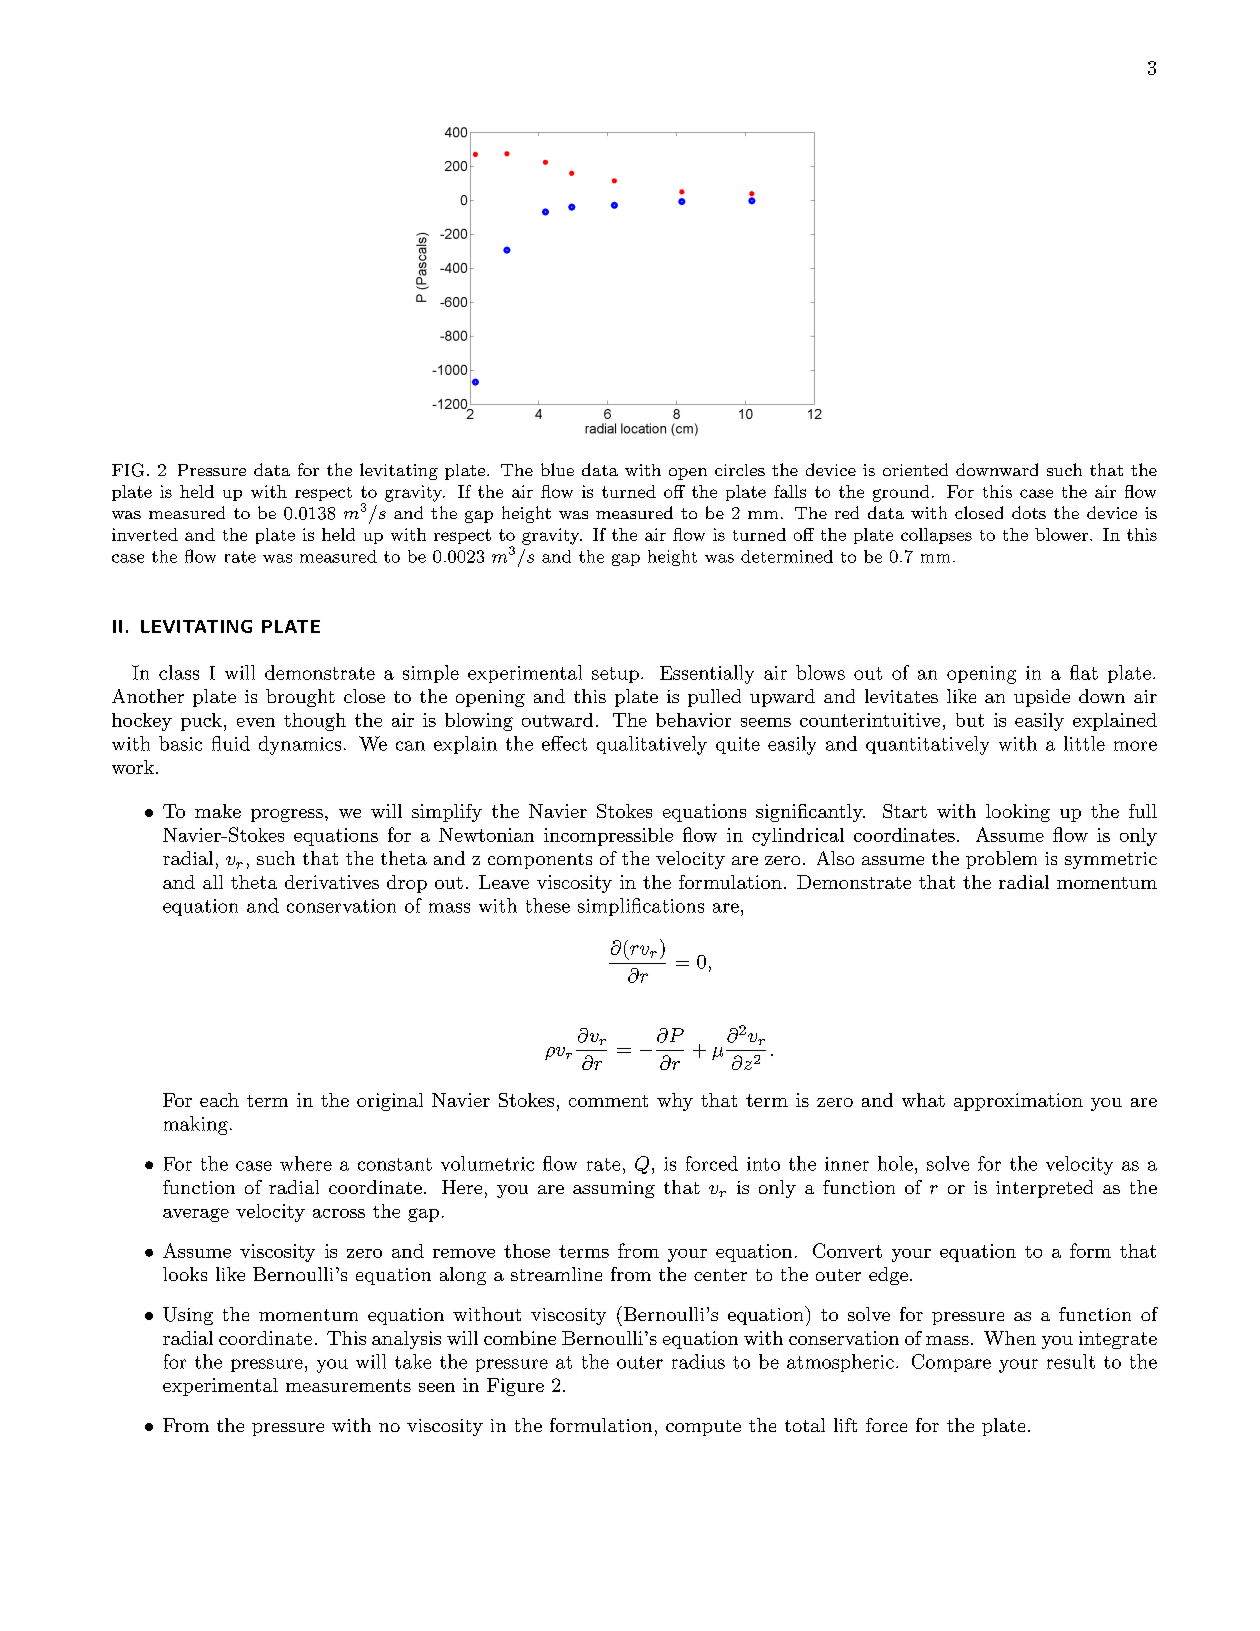 This page has width=1260, height=1631. Describe the element at coordinates (1001, 860) in the page. I see `problem` at that location.
